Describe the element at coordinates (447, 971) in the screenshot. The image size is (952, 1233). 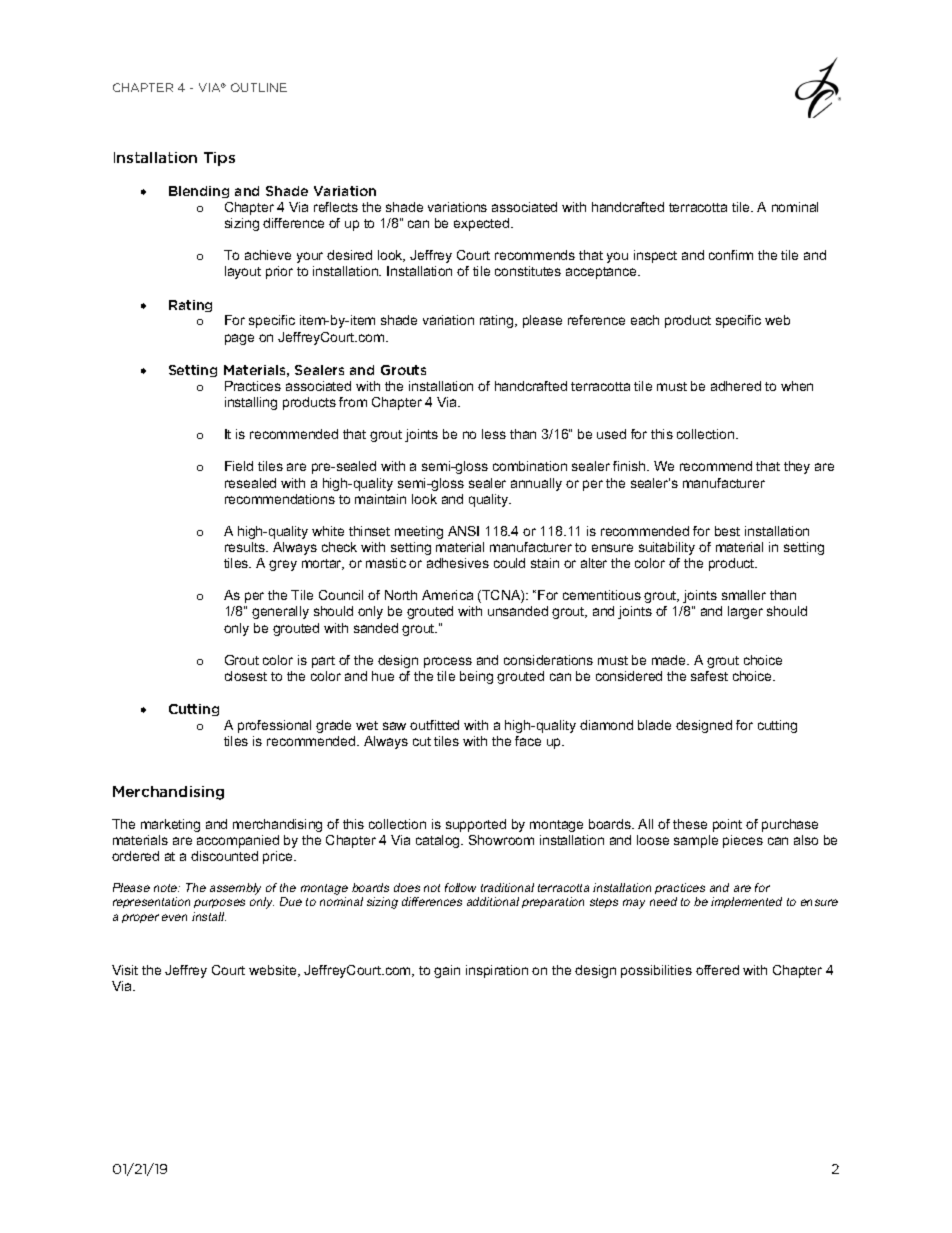
I see `gain` at that location.
